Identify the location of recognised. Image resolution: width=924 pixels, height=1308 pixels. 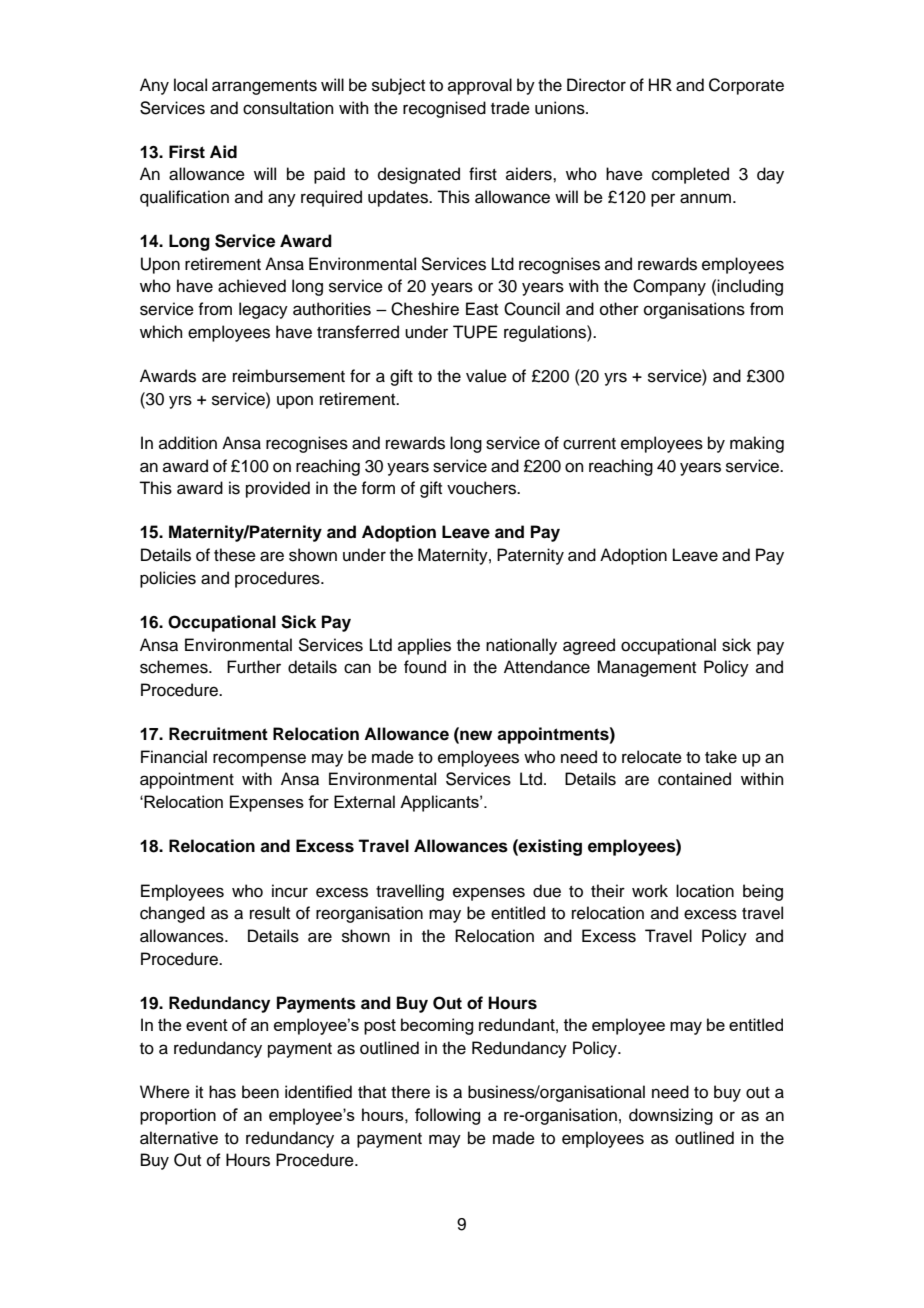
(444, 109).
